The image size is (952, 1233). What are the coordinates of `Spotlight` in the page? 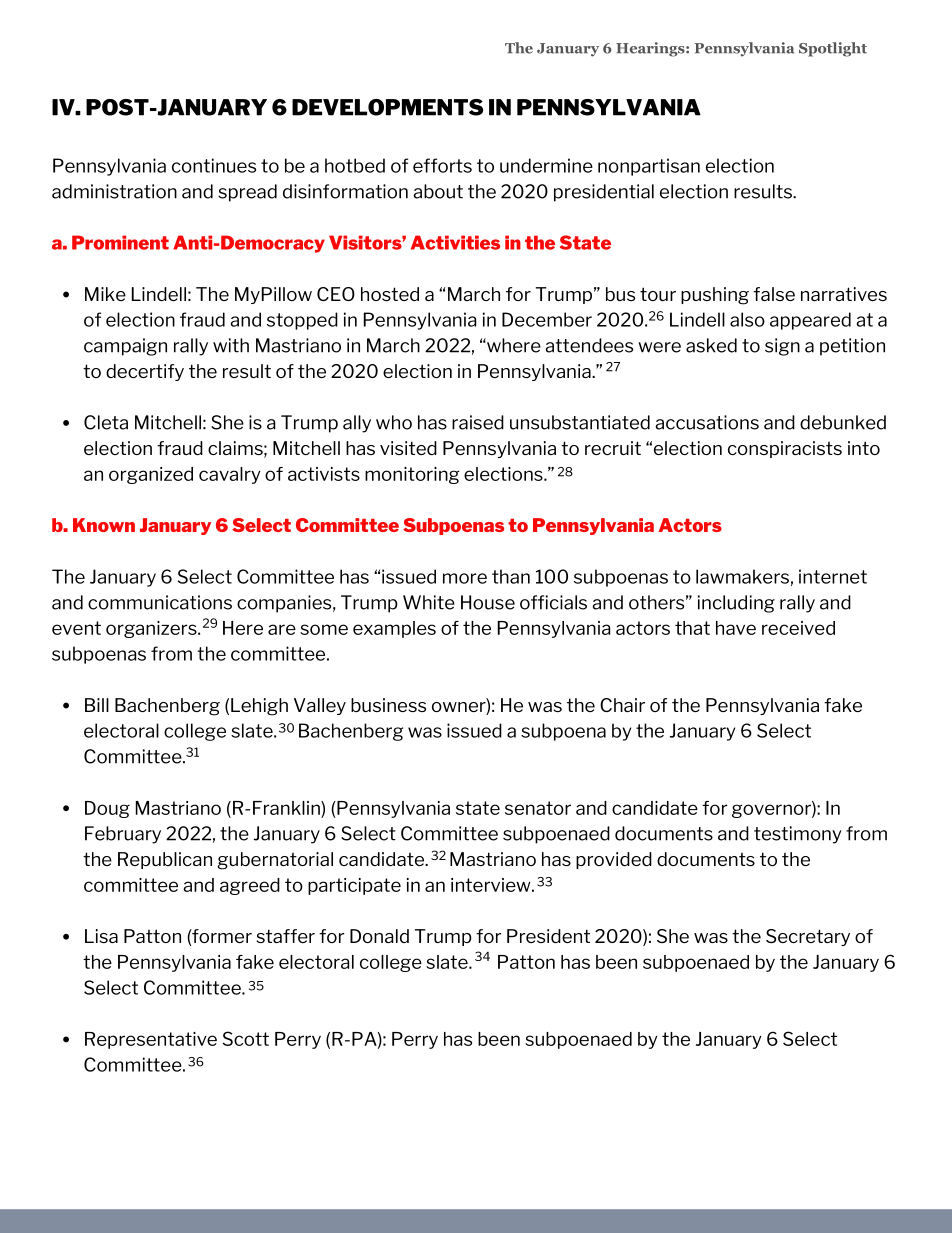 It's located at (833, 49).
